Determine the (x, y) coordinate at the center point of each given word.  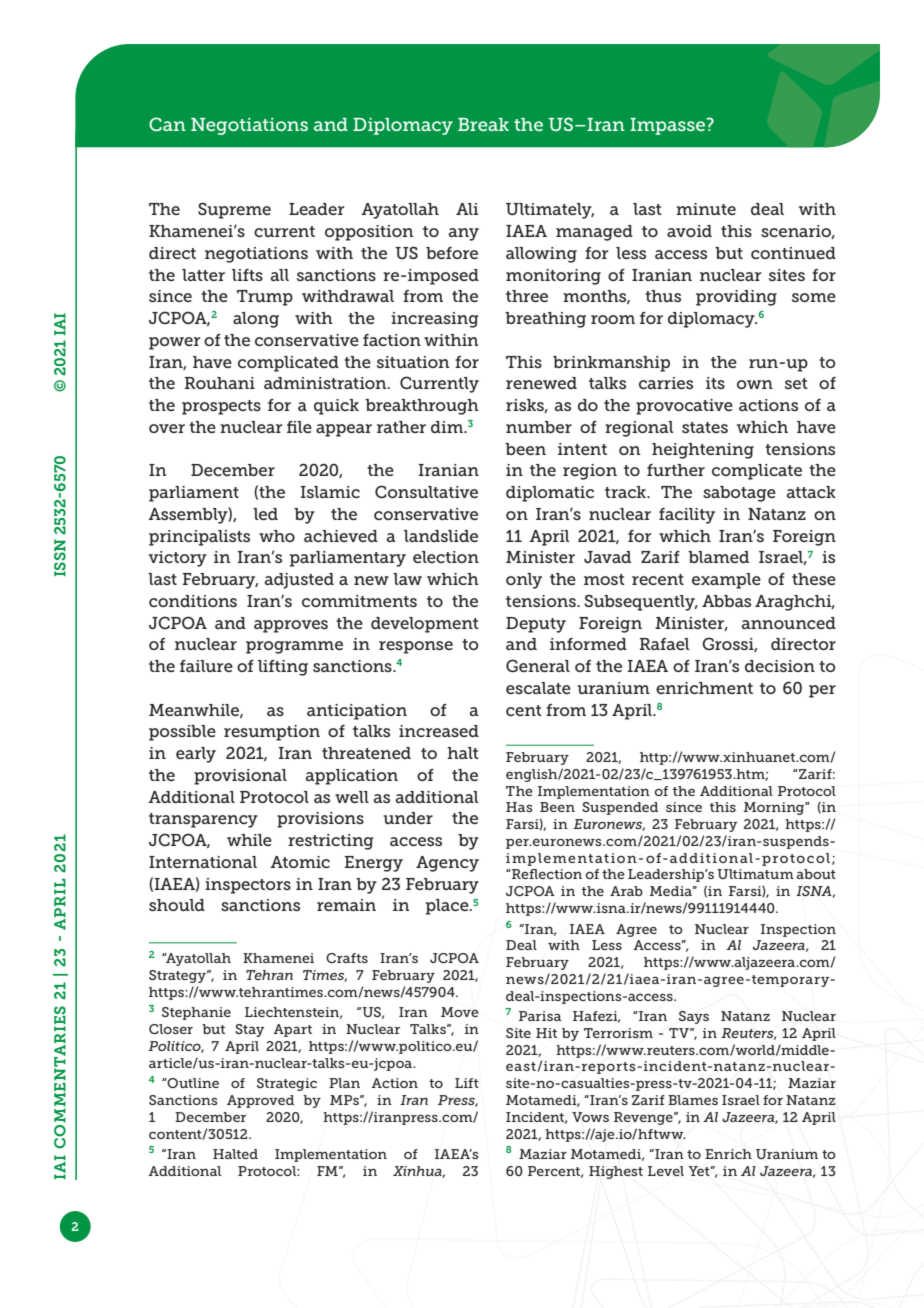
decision (780, 666)
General (538, 665)
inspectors (248, 886)
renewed (541, 383)
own (755, 384)
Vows (590, 1117)
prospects (221, 407)
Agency (447, 864)
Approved (260, 1101)
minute (706, 209)
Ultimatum (755, 874)
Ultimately (550, 211)
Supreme (234, 210)
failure (206, 666)
